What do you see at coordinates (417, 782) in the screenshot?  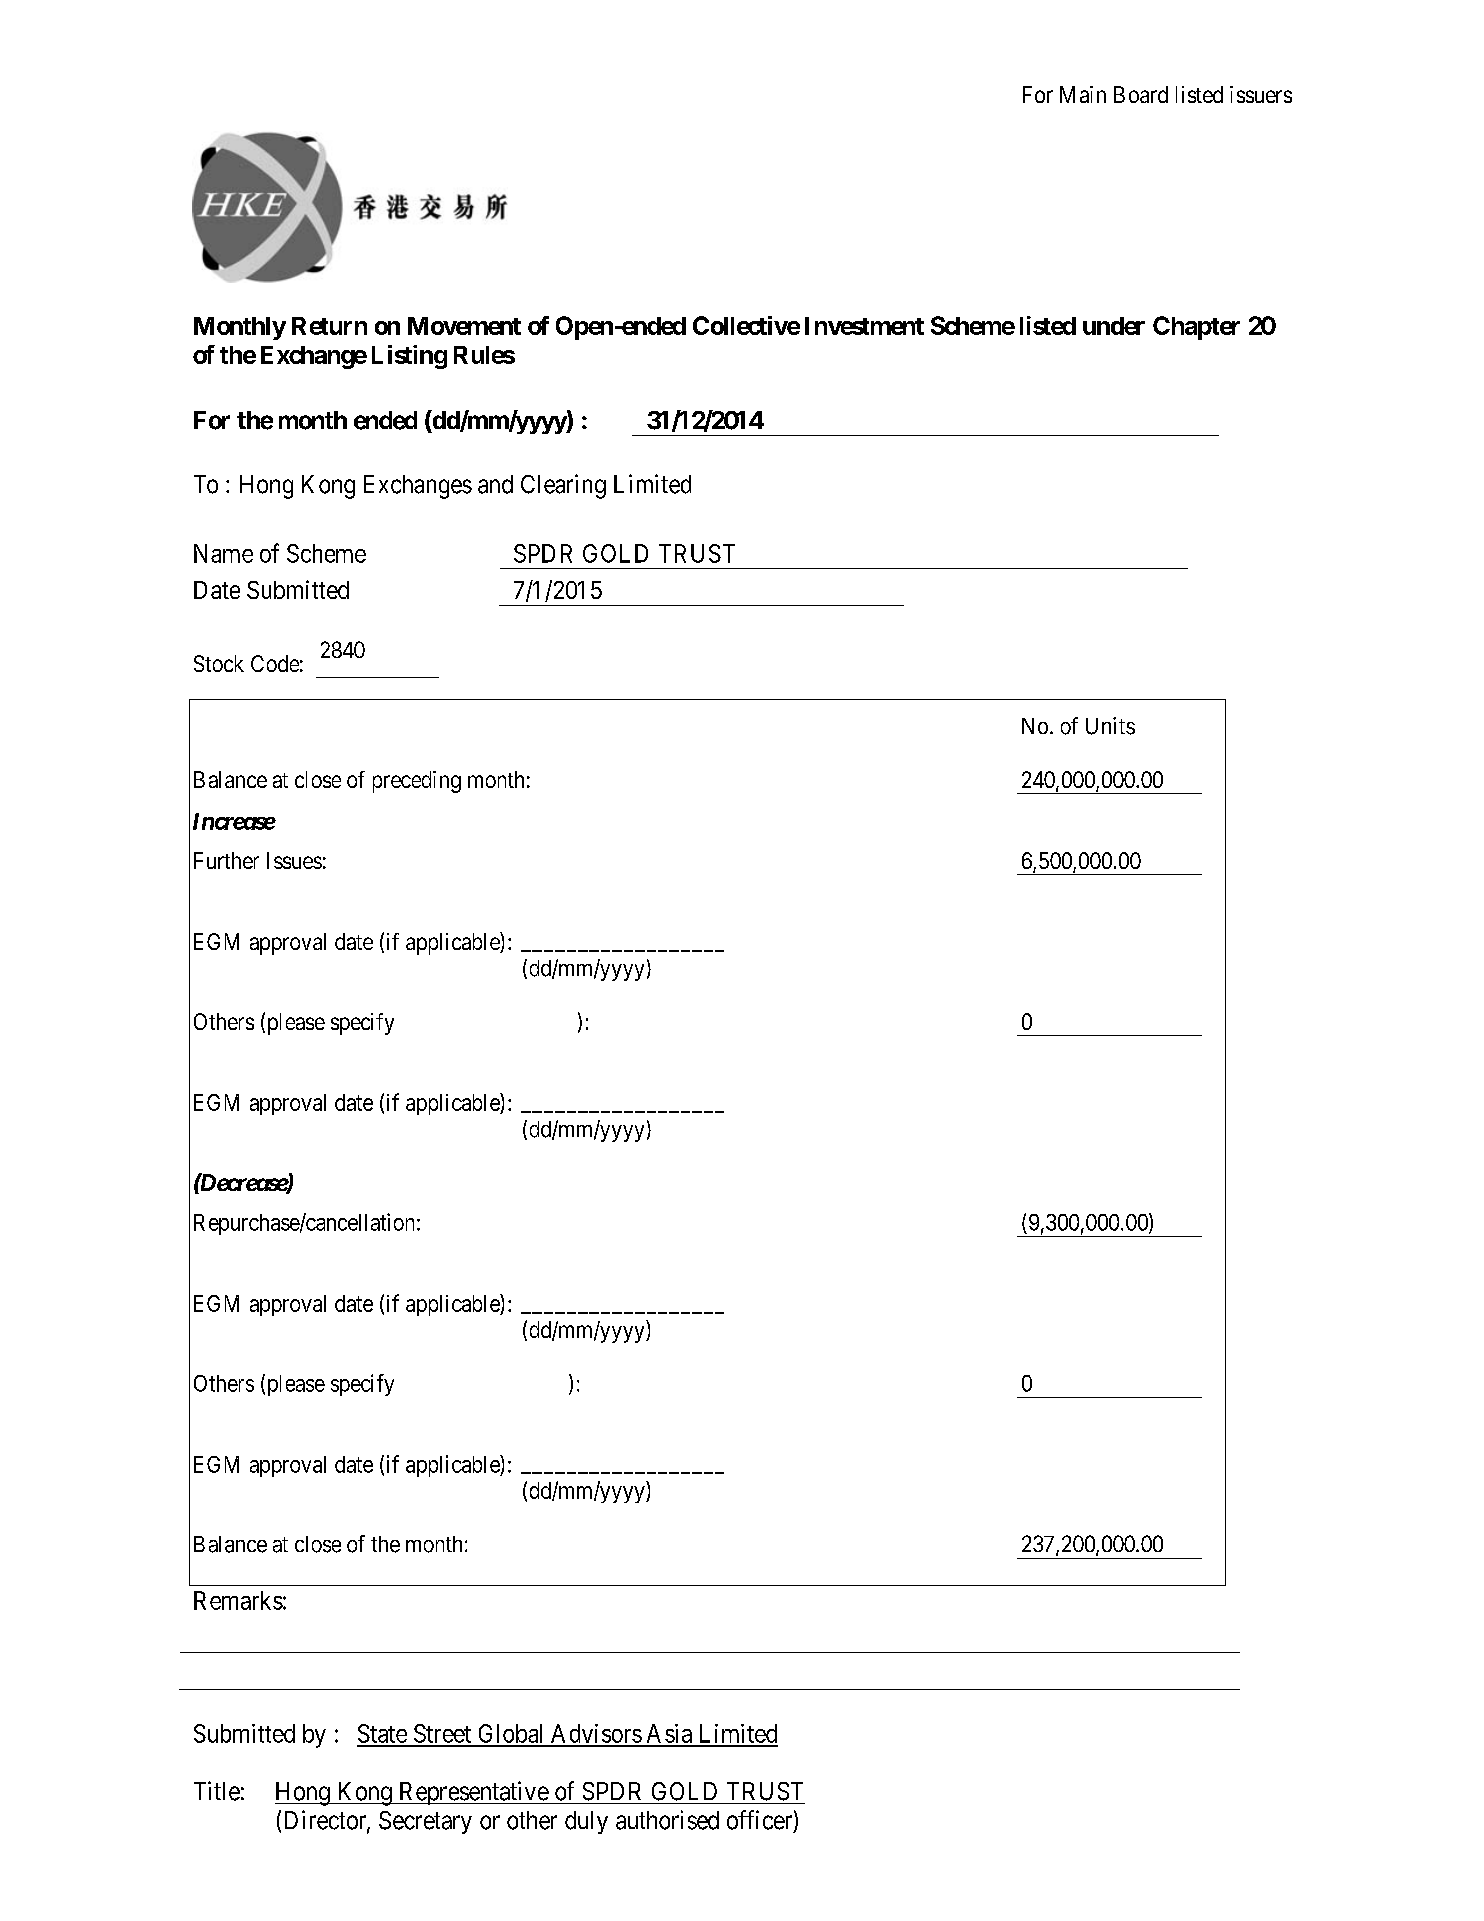 I see `preceding` at bounding box center [417, 782].
